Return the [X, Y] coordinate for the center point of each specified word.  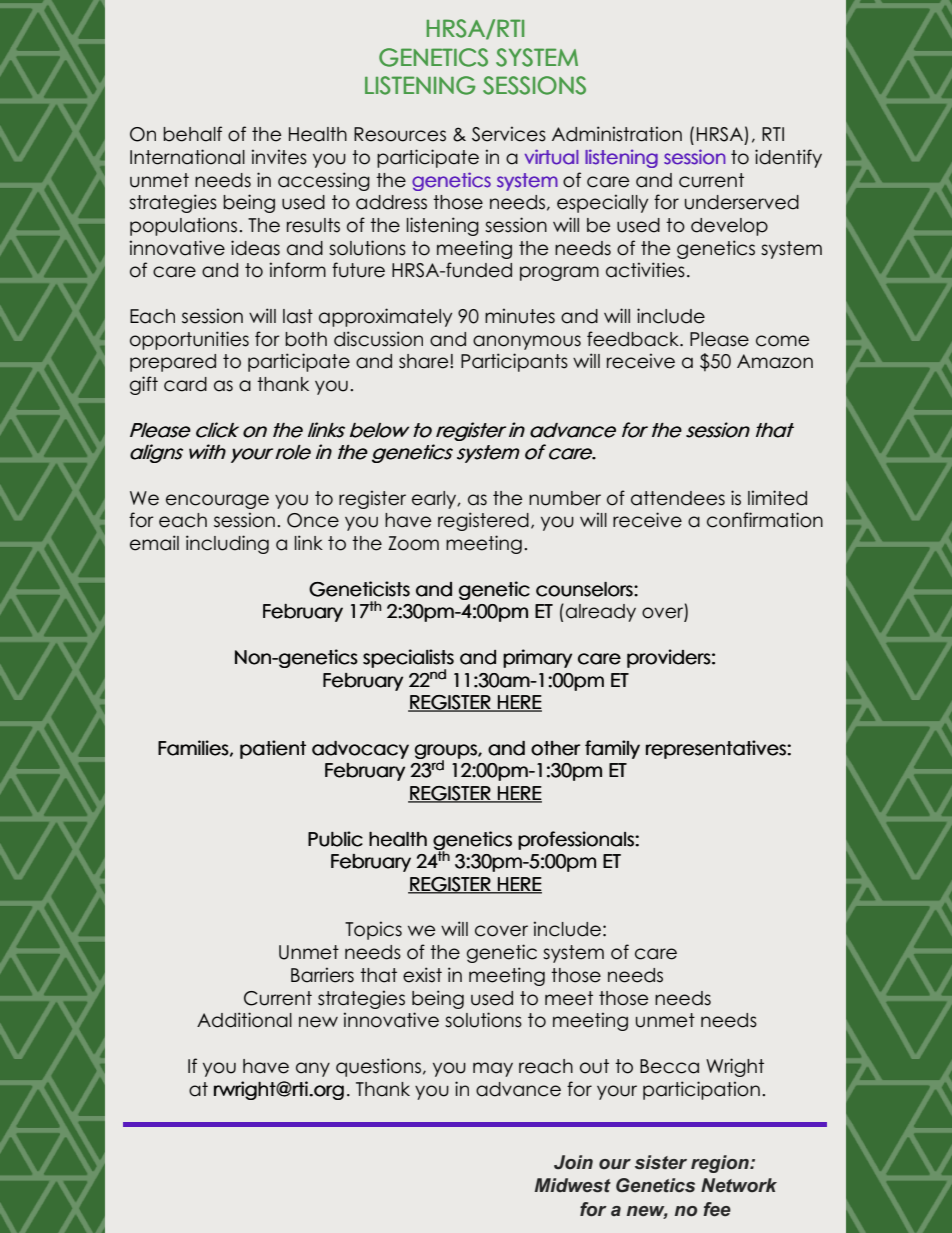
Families [193, 748]
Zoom [413, 543]
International [187, 157]
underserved [742, 202]
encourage [217, 501]
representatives [717, 749]
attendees [678, 498]
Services [509, 134]
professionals [577, 840]
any [313, 1069]
